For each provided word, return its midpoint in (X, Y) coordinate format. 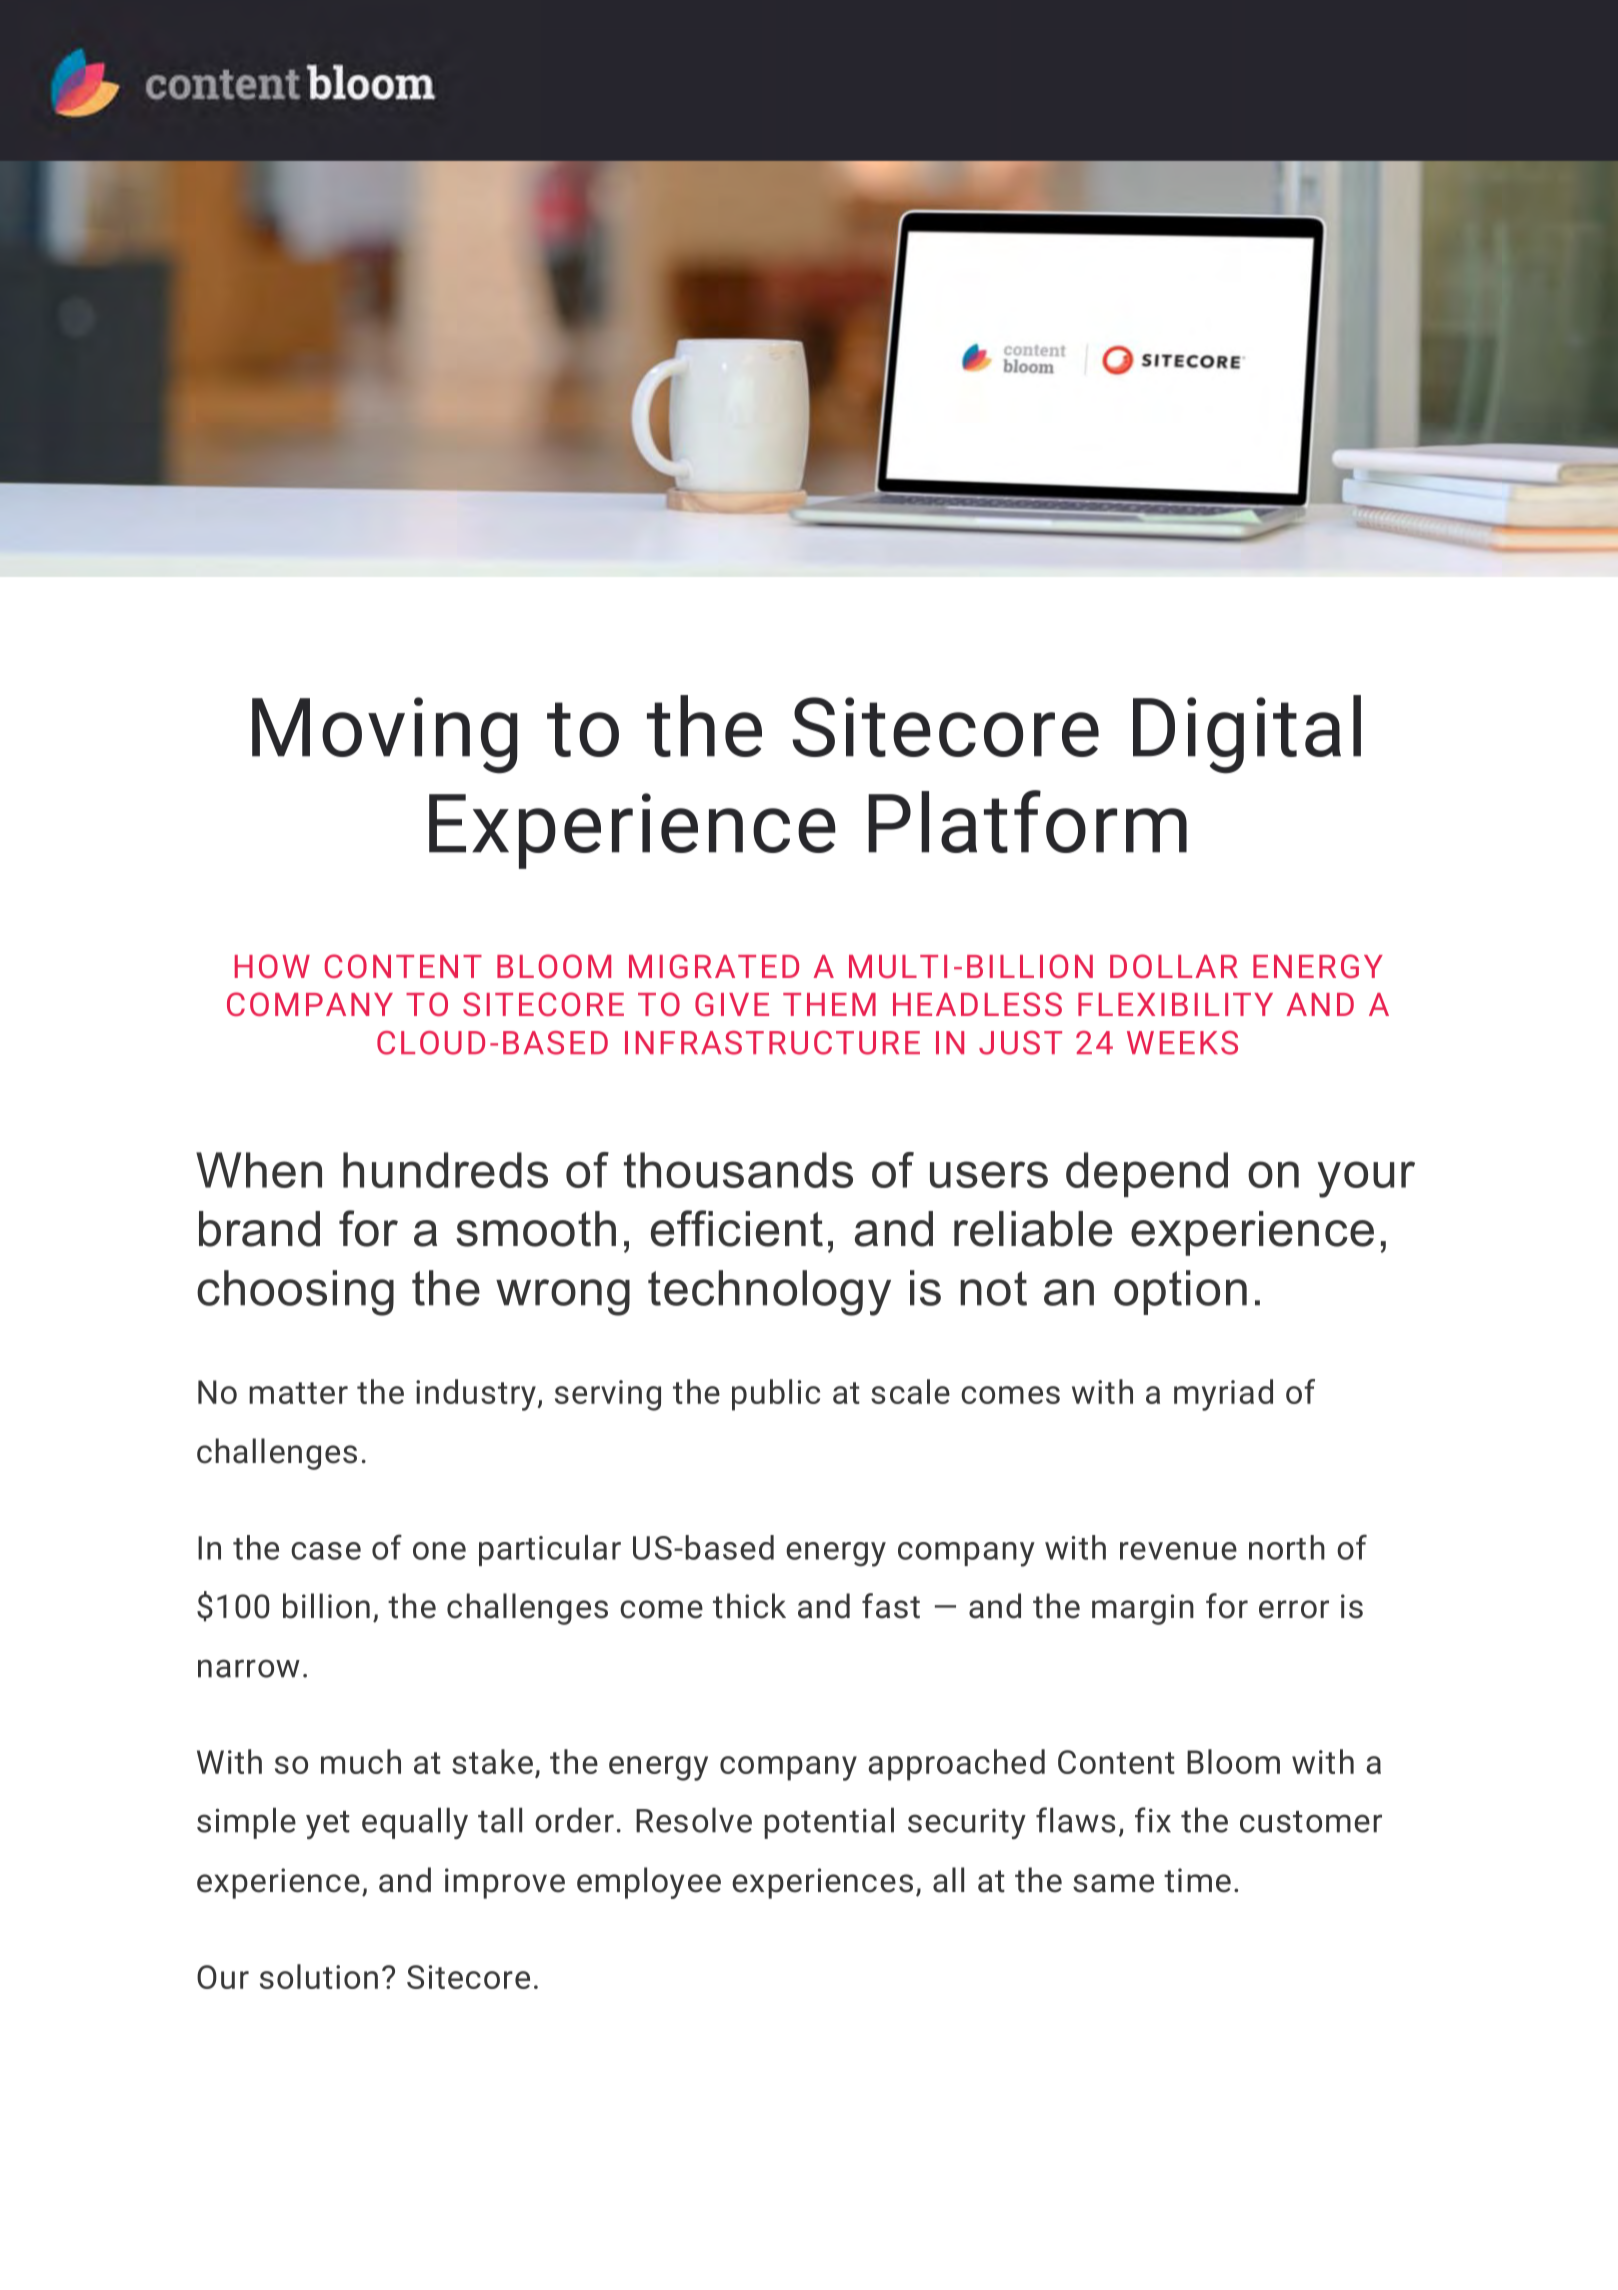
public (776, 1395)
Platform (1027, 821)
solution (319, 1976)
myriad (1223, 1395)
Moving (385, 735)
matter (298, 1393)
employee (649, 1883)
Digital (1247, 734)
